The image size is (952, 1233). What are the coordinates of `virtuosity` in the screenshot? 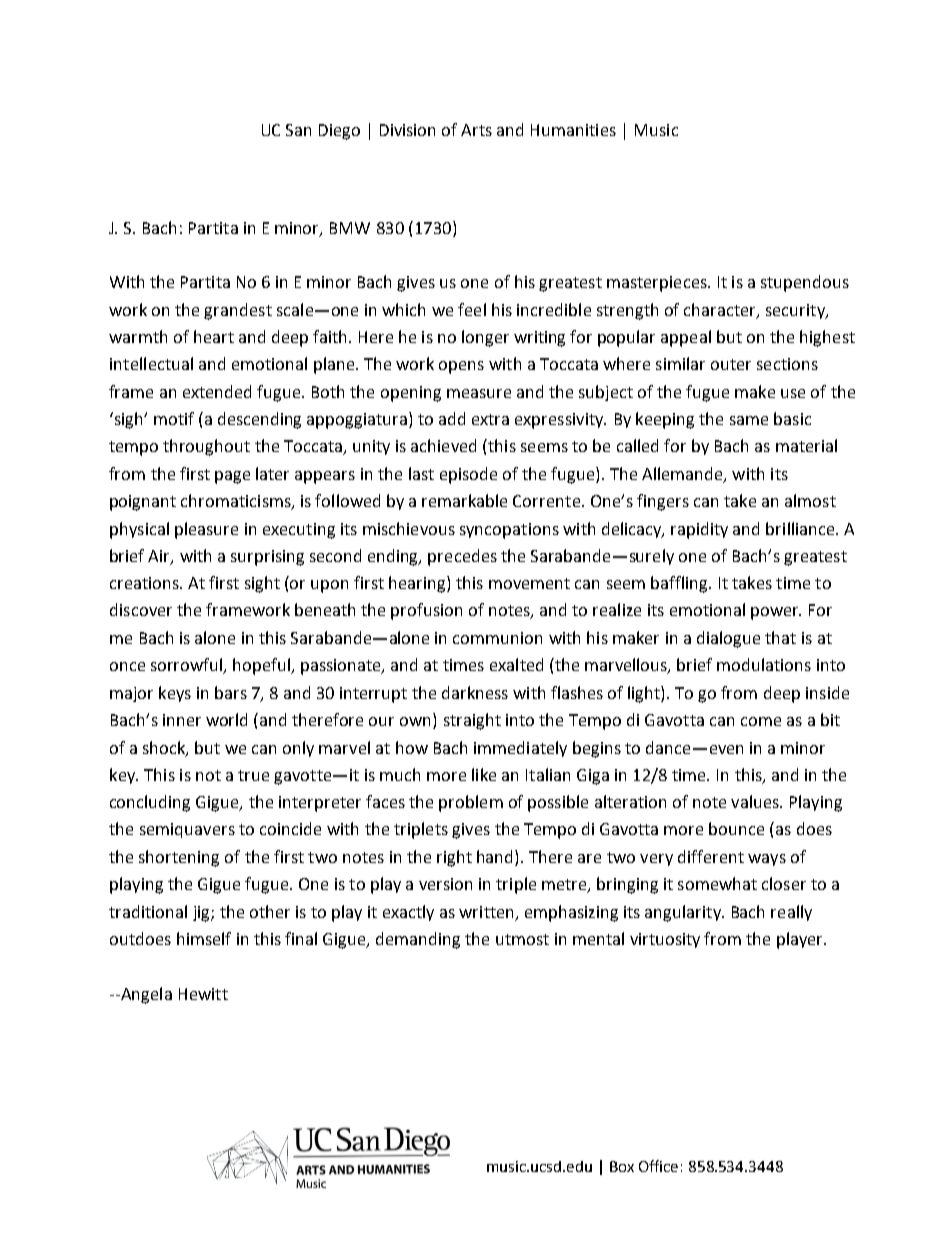 It's located at (665, 940).
